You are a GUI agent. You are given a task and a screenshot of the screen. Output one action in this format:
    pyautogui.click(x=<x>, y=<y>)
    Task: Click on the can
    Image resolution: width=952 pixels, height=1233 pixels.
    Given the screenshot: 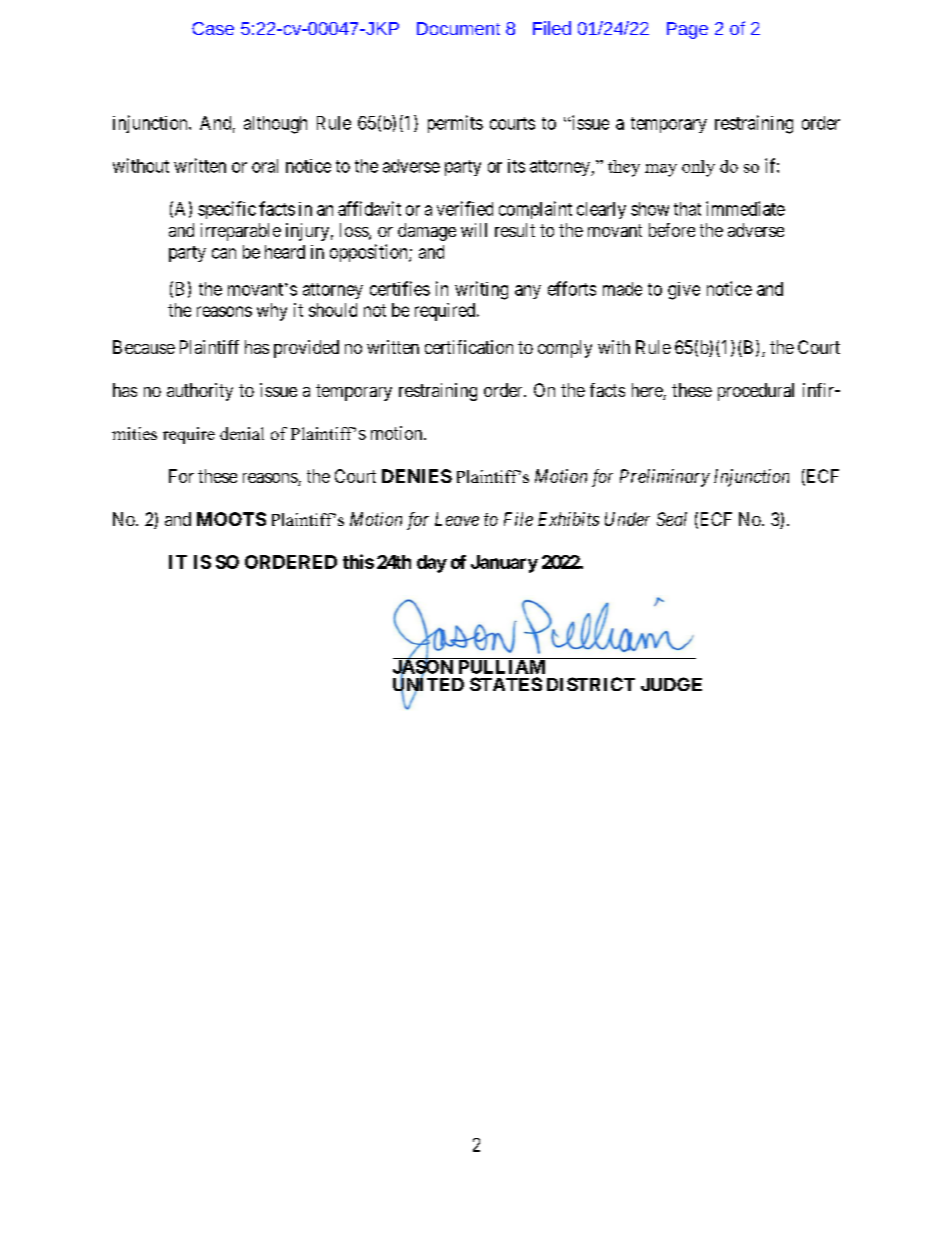 What is the action you would take?
    pyautogui.click(x=224, y=253)
